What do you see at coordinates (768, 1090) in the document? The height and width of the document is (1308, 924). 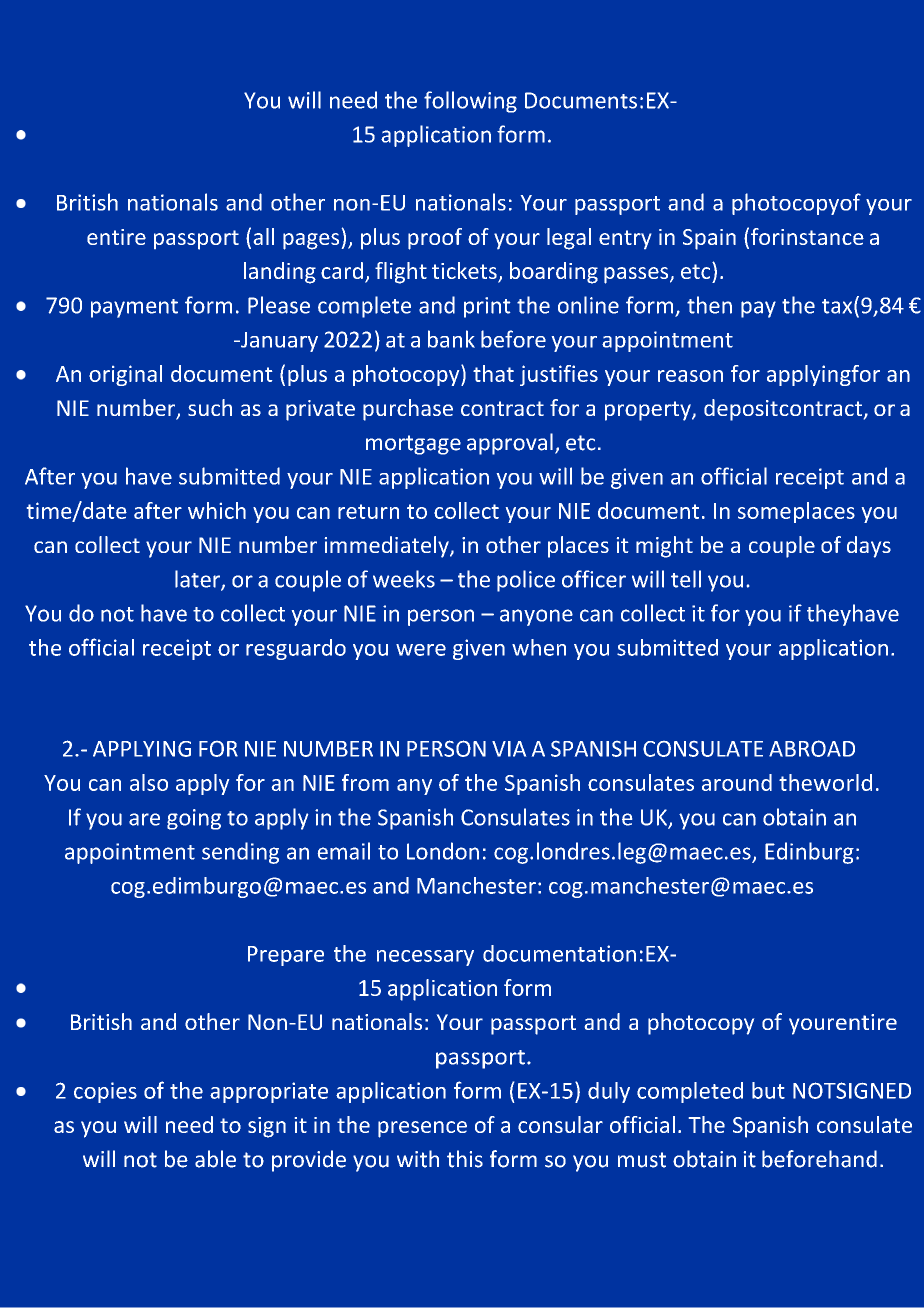 I see `but` at bounding box center [768, 1090].
